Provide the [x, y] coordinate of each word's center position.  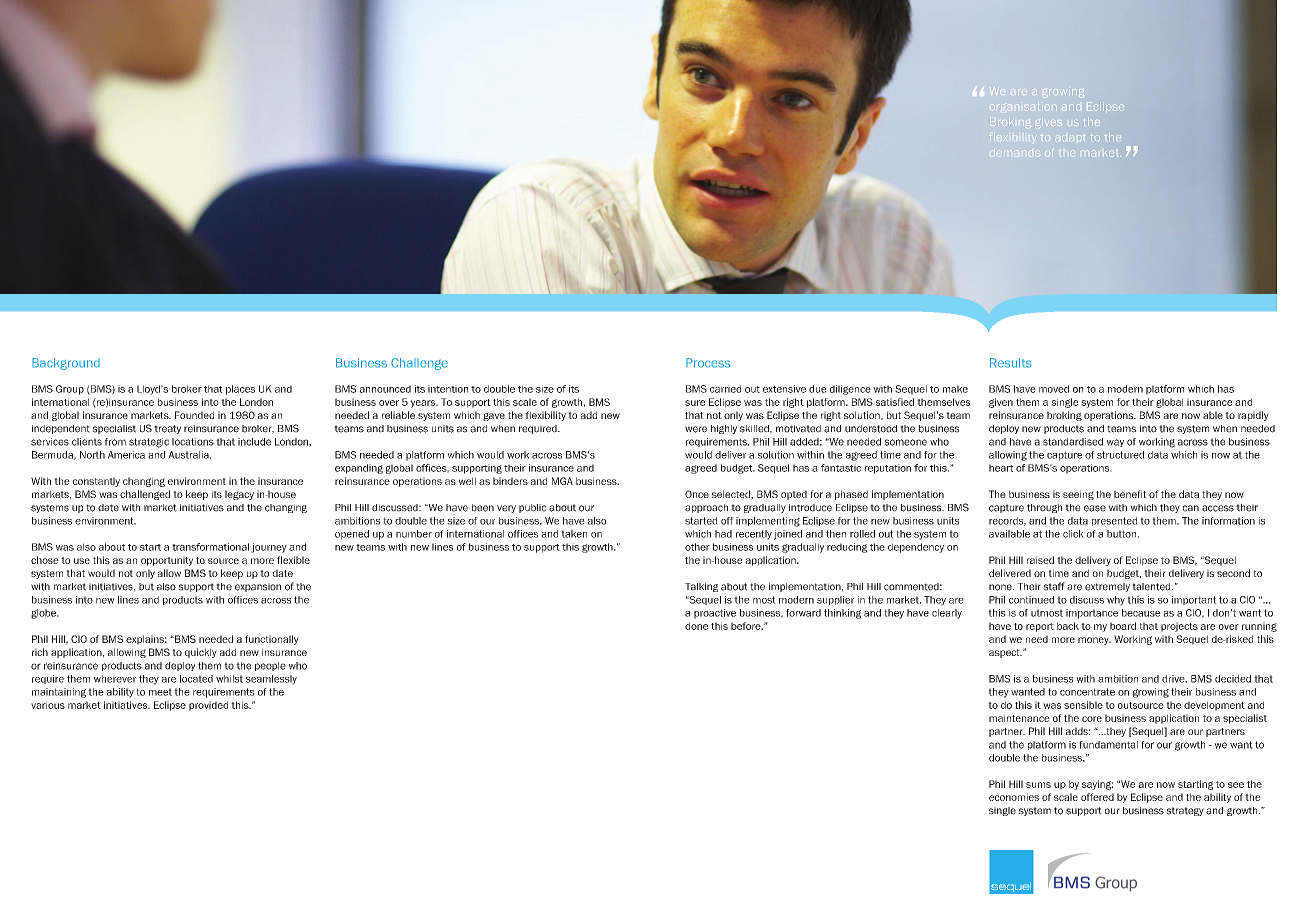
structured [1120, 455]
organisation [1024, 107]
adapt [1070, 138]
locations [193, 442]
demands [1015, 152]
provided [208, 706]
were [696, 429]
